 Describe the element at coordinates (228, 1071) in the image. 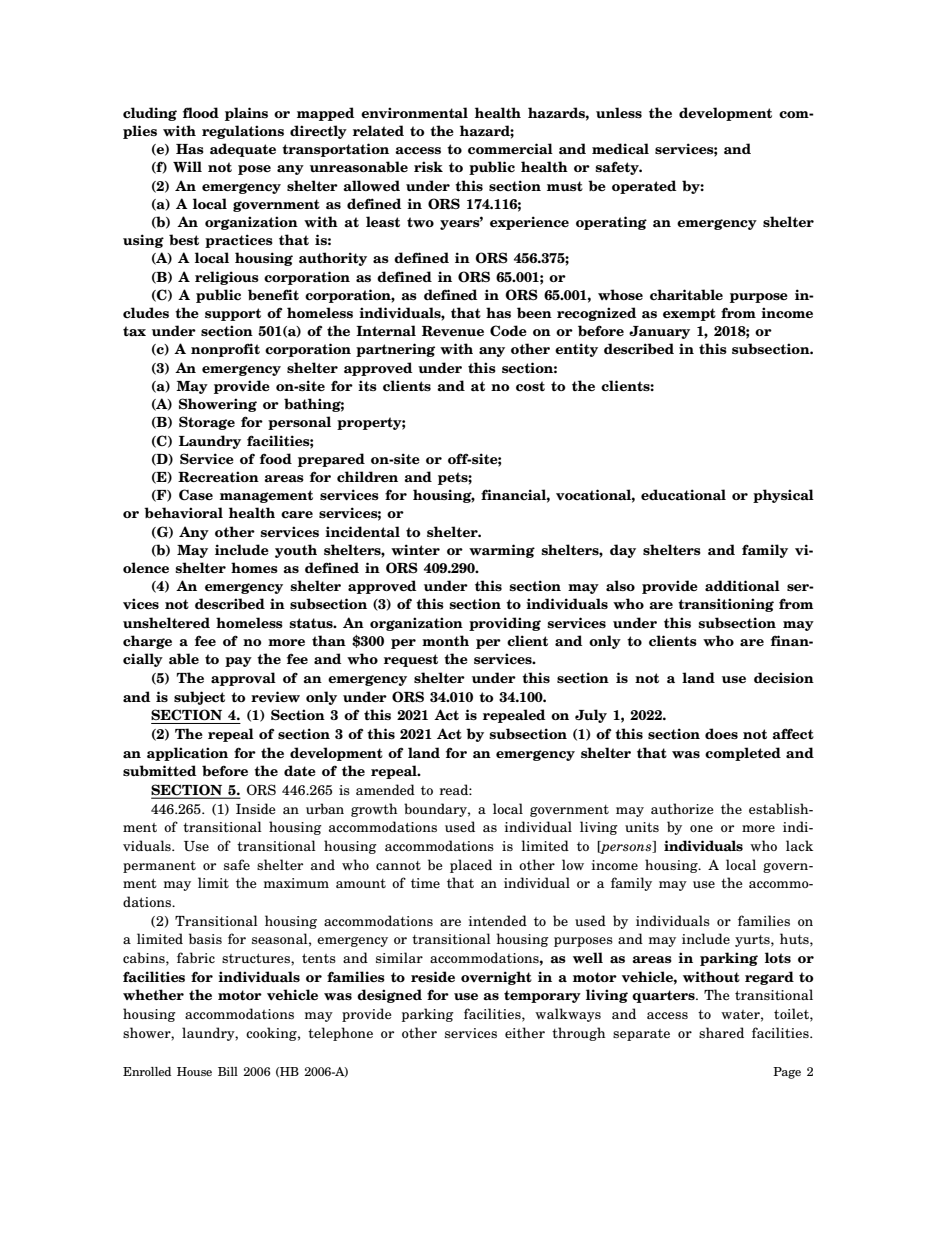

I see `Bill` at that location.
